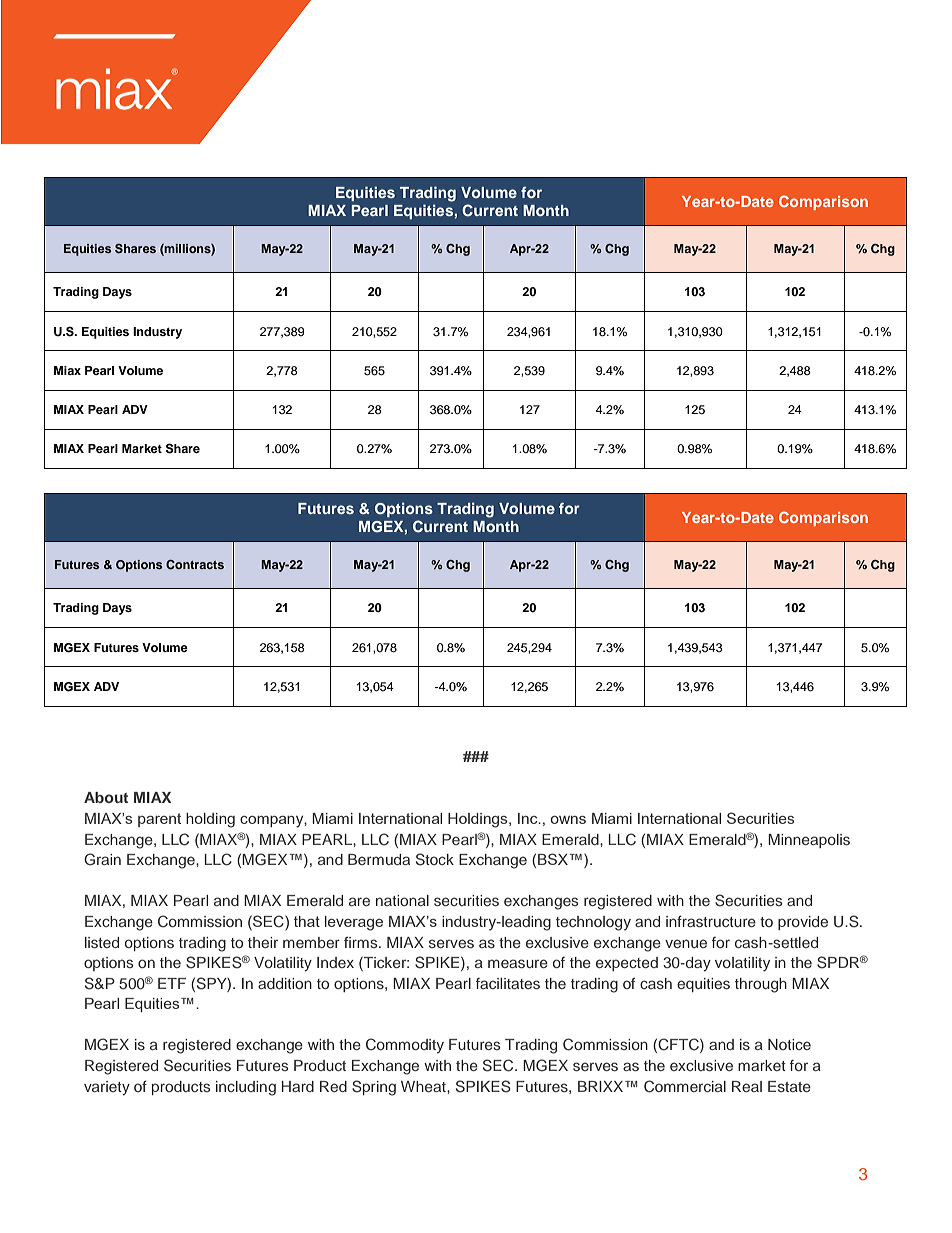 The height and width of the screenshot is (1233, 952). Describe the element at coordinates (686, 943) in the screenshot. I see `venue` at that location.
